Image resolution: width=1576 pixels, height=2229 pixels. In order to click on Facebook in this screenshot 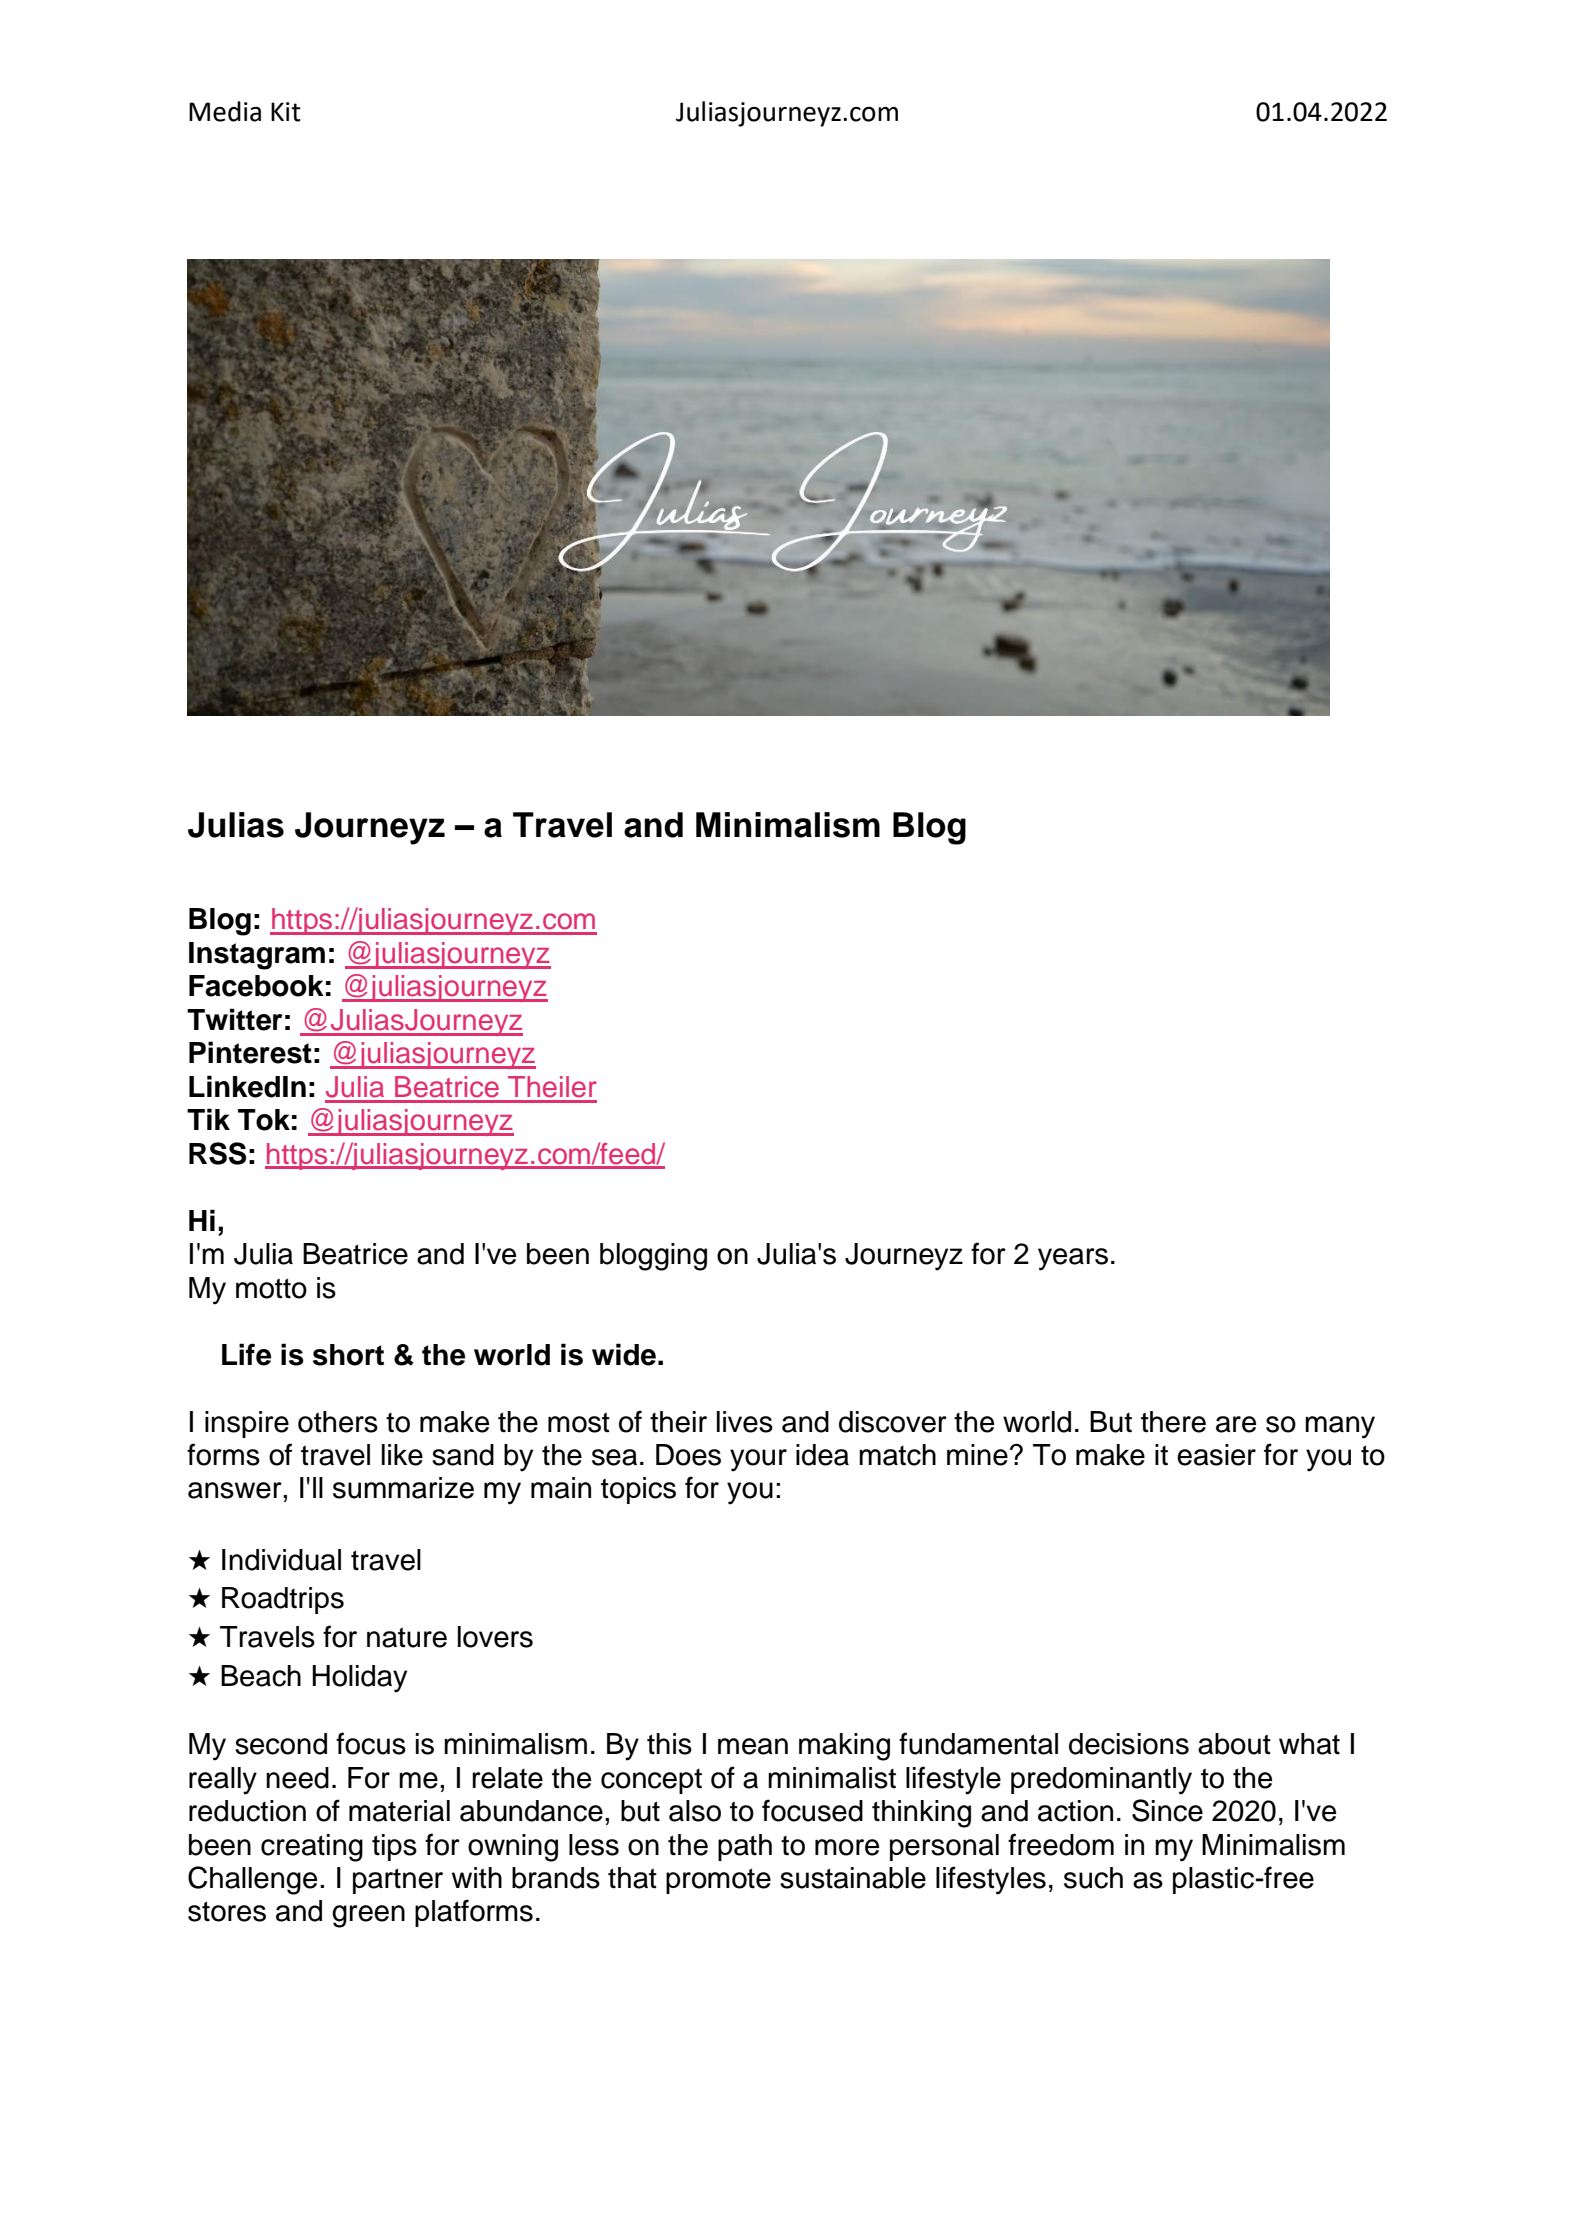, I will do `click(256, 986)`.
